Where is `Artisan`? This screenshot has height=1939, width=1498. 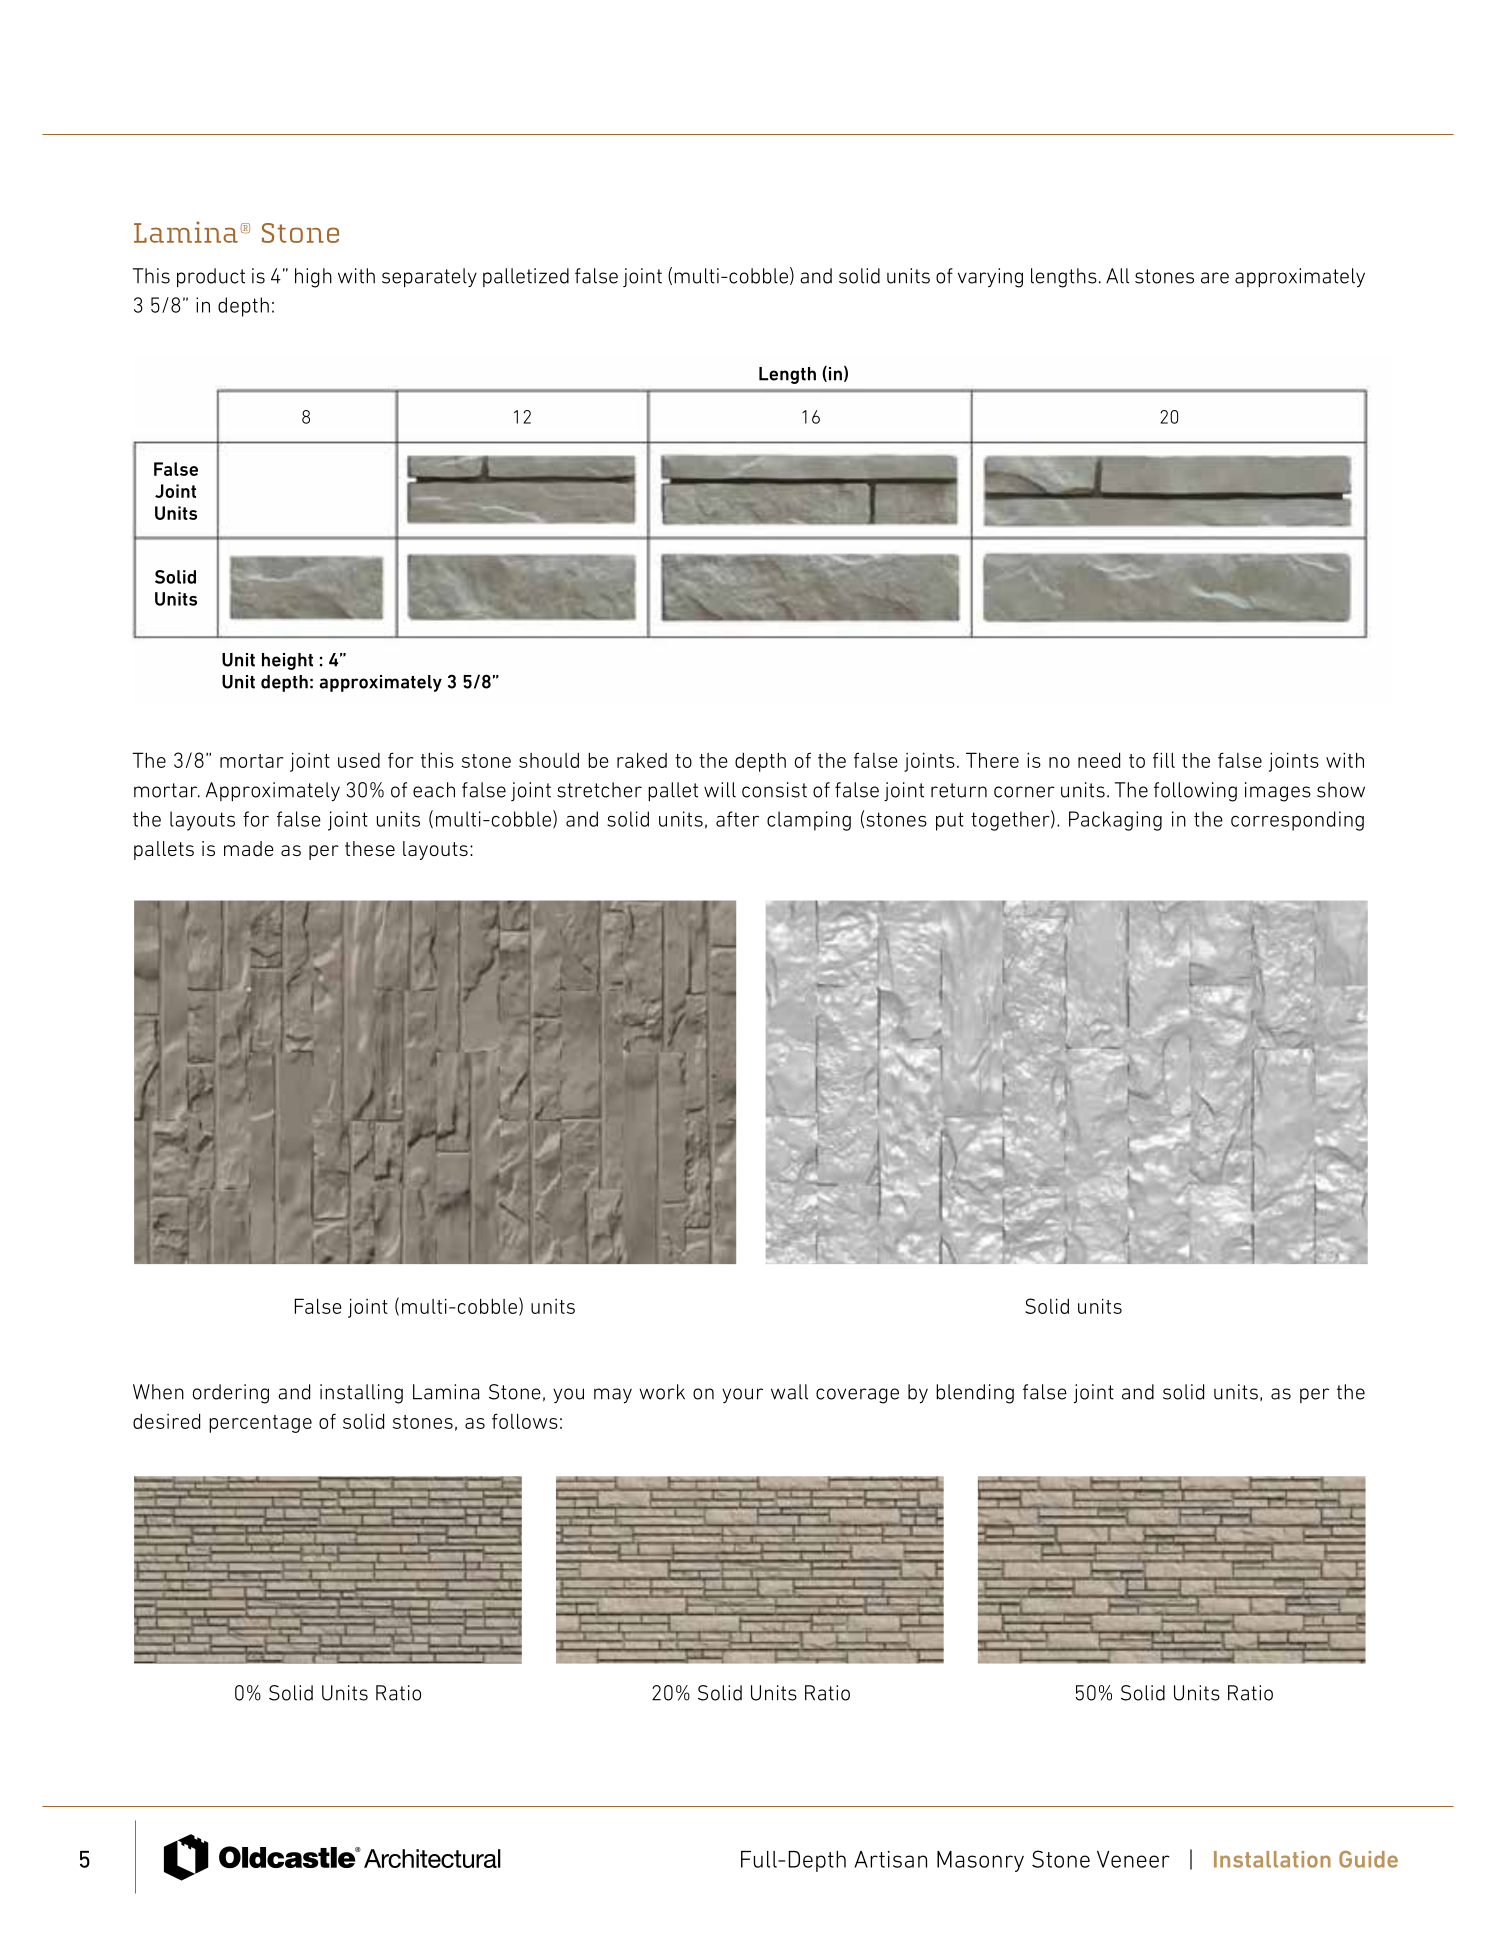
Artisan is located at coordinates (890, 1859).
